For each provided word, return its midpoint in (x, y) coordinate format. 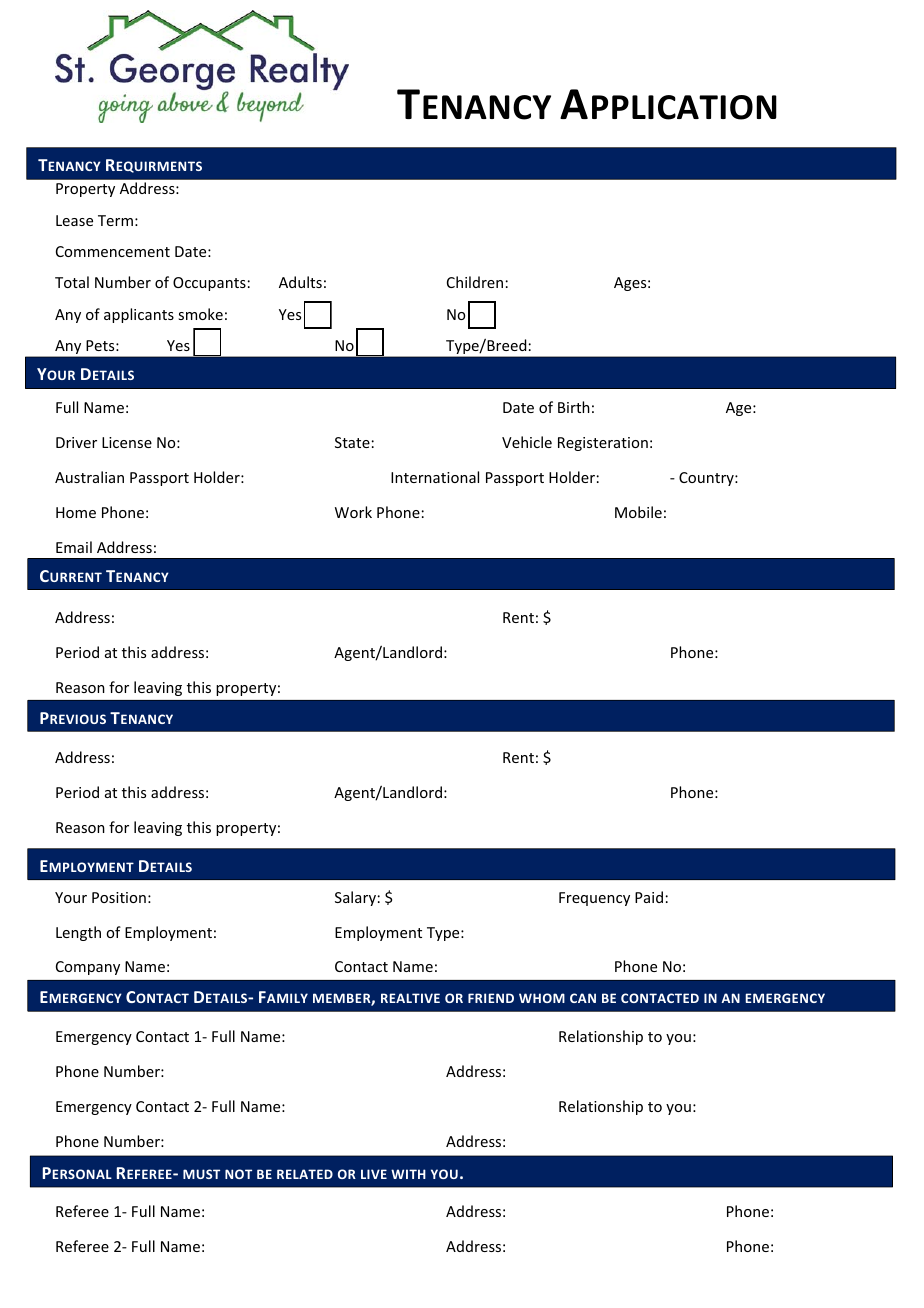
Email (74, 547)
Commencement (113, 251)
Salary (355, 898)
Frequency (594, 899)
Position (119, 897)
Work (353, 512)
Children (475, 282)
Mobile (638, 512)
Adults (300, 282)
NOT (238, 1174)
